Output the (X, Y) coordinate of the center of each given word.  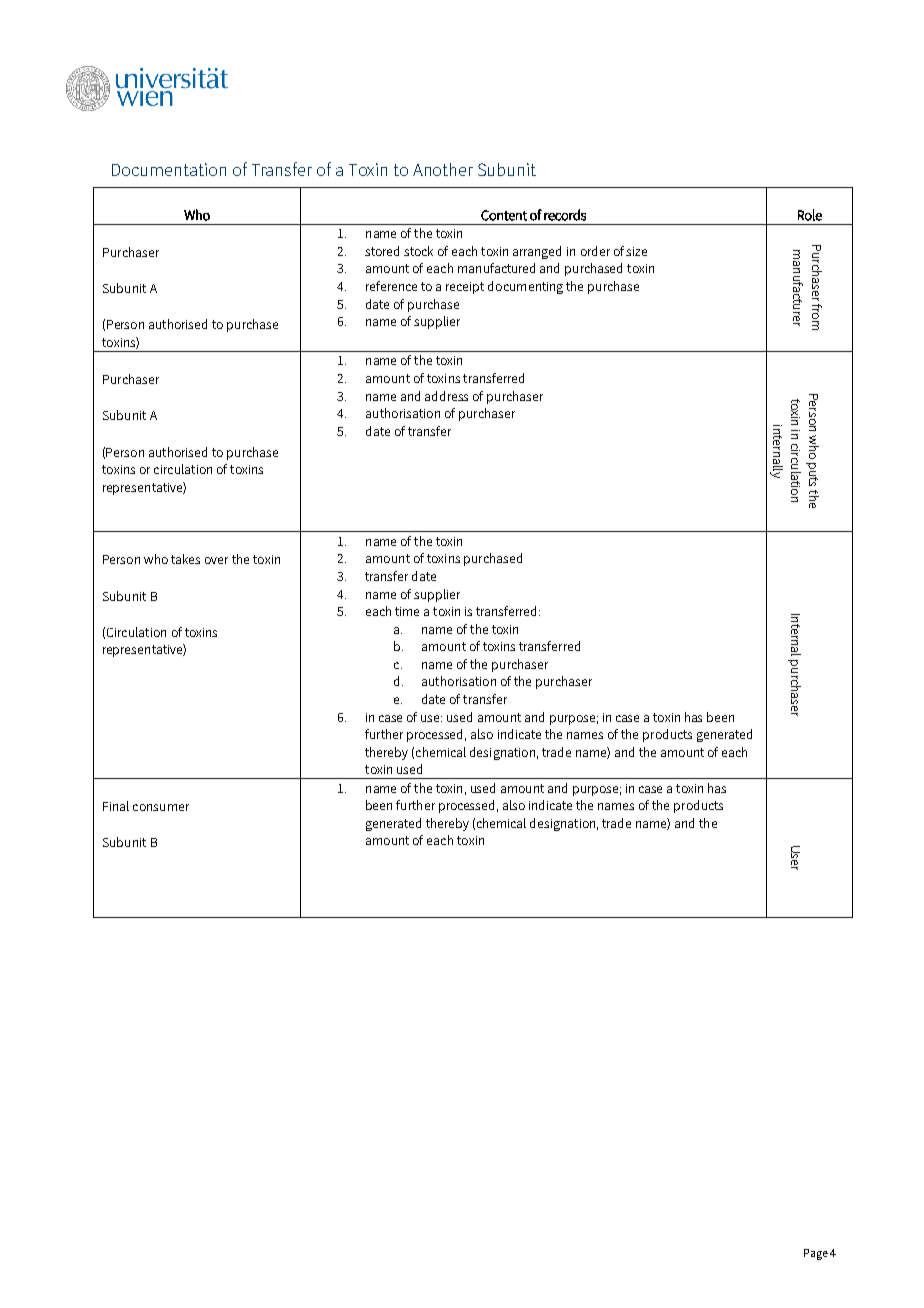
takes (185, 559)
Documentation (169, 169)
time (407, 611)
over (216, 560)
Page (816, 1254)
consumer (161, 807)
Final (116, 806)
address (446, 396)
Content (504, 215)
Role (810, 215)
